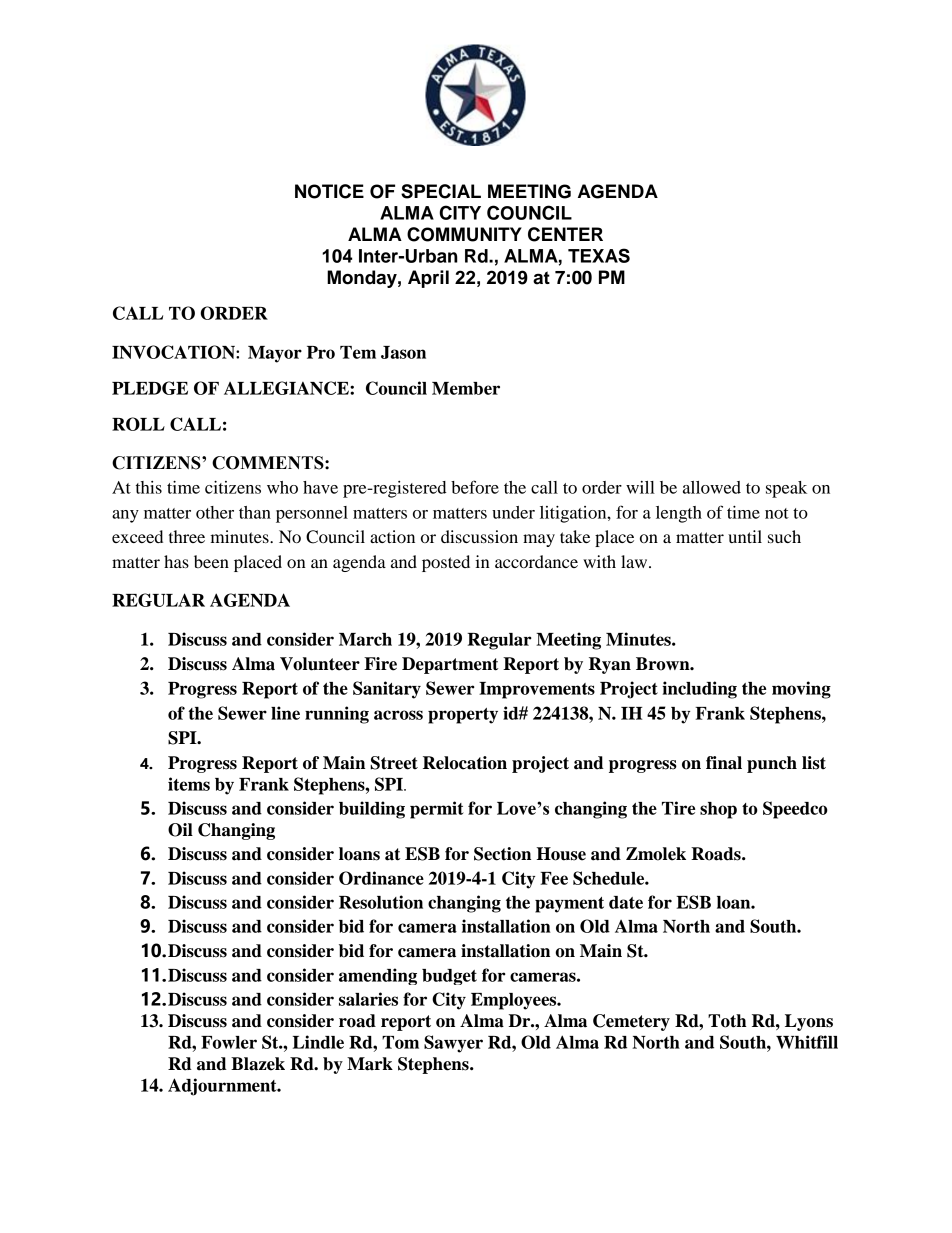 This screenshot has width=952, height=1233. What do you see at coordinates (599, 255) in the screenshot?
I see `TEXAS` at bounding box center [599, 255].
